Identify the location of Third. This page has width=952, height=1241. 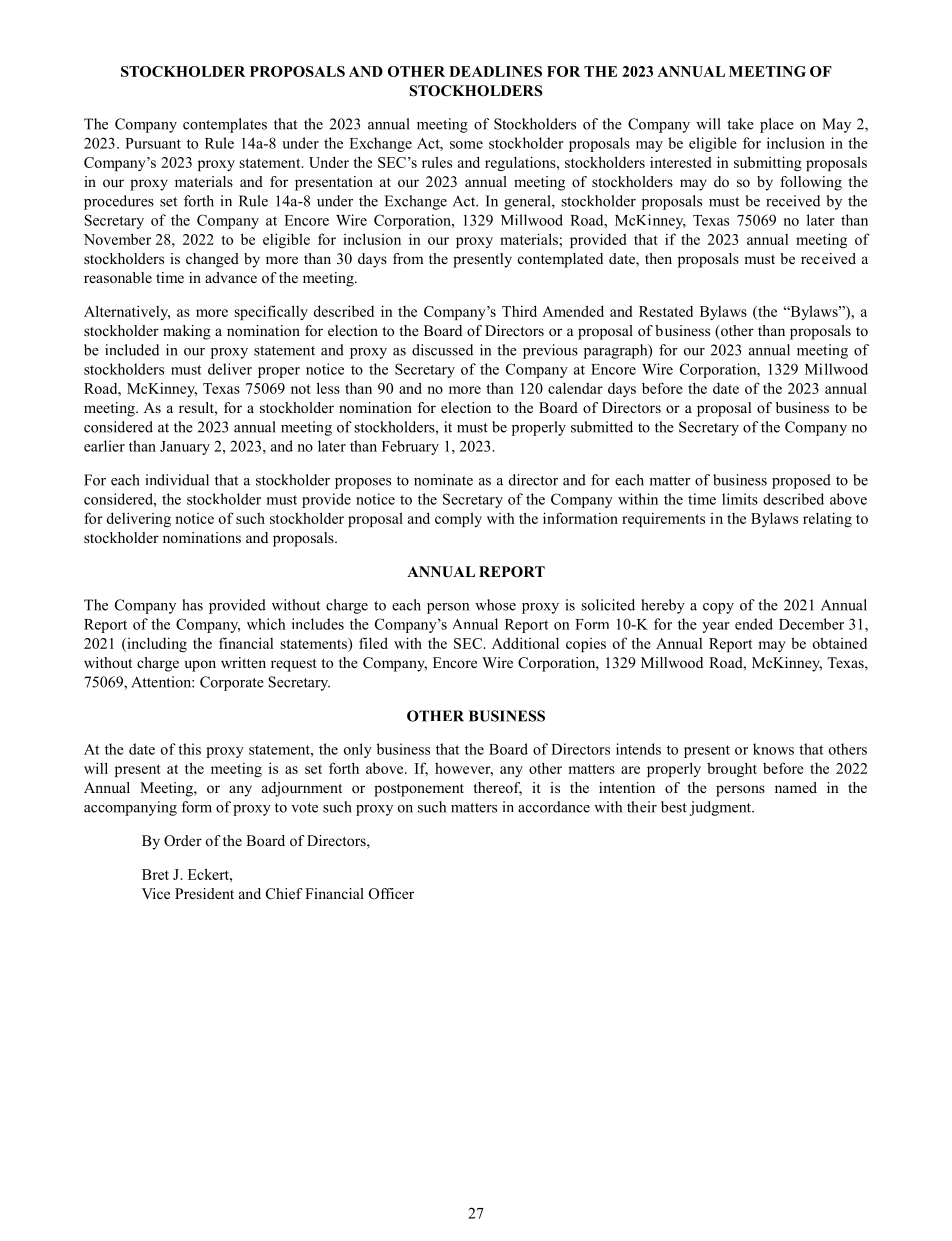
(519, 311).
